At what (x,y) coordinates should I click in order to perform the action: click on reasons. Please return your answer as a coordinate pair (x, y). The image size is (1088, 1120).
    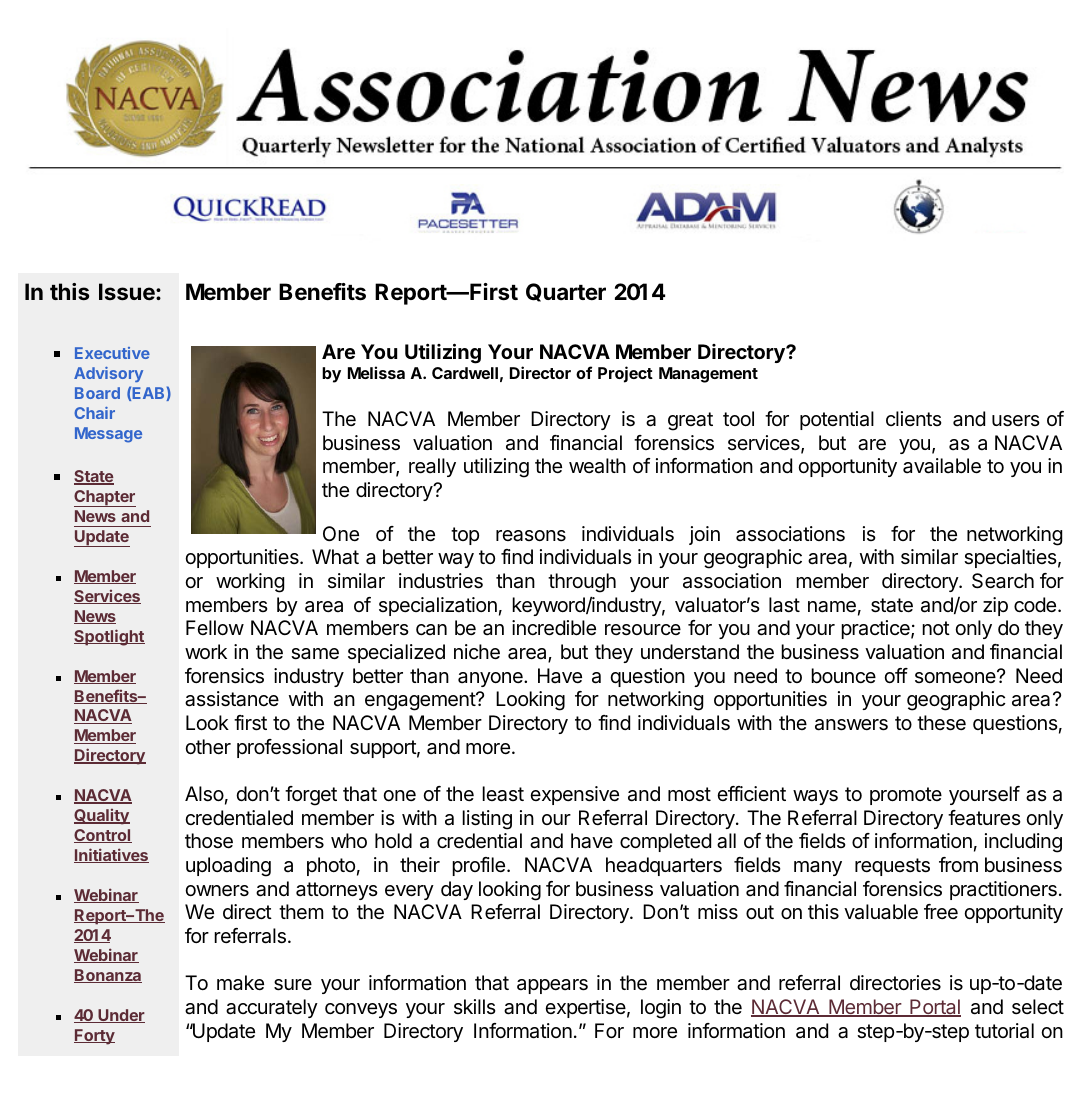
    Looking at the image, I should click on (531, 536).
